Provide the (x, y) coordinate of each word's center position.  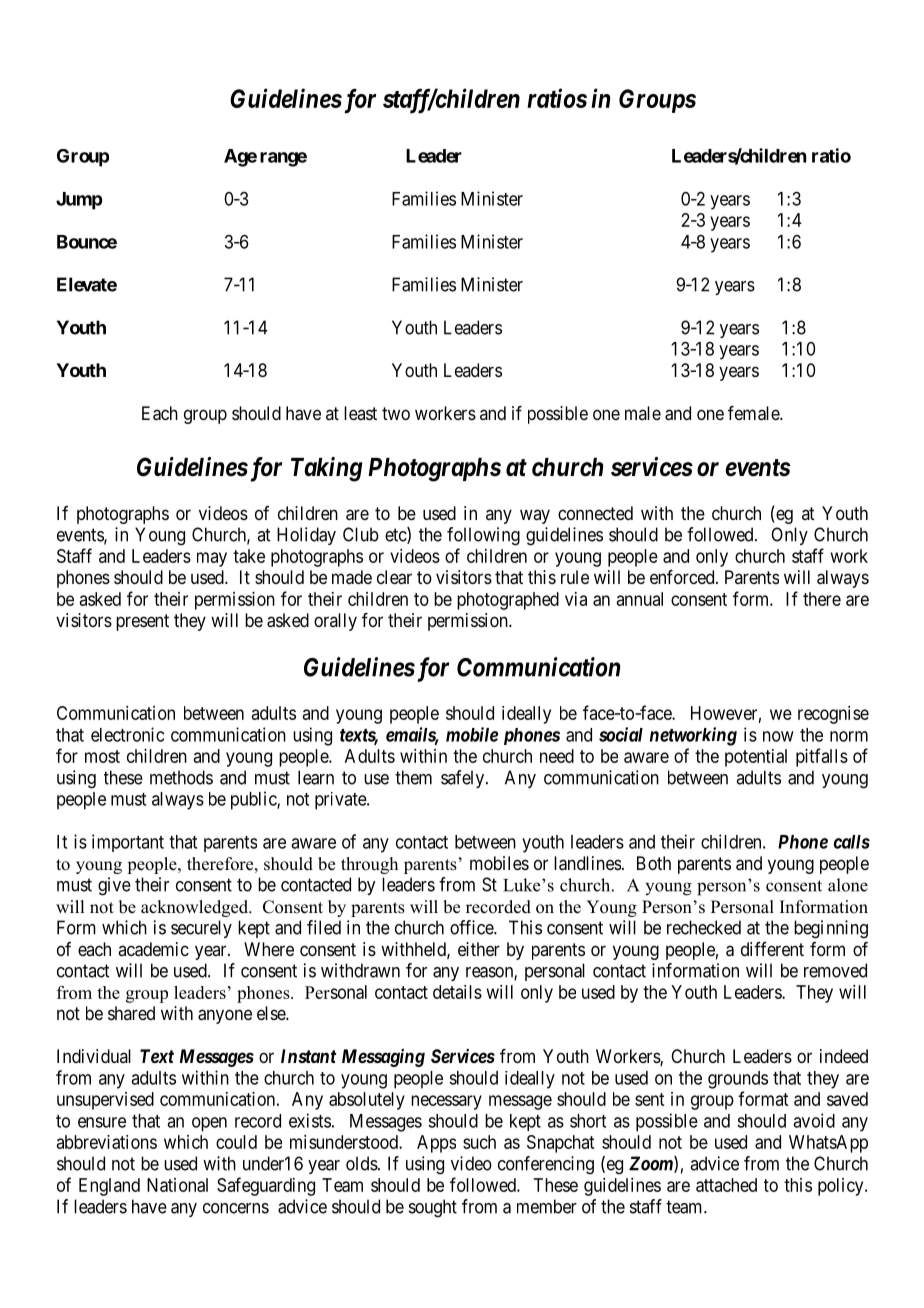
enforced (683, 577)
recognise (833, 715)
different (772, 949)
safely (464, 779)
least (360, 413)
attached (726, 1185)
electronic (127, 734)
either (479, 949)
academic (153, 949)
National (177, 1185)
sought (433, 1208)
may (212, 559)
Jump (79, 201)
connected (595, 513)
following (483, 536)
